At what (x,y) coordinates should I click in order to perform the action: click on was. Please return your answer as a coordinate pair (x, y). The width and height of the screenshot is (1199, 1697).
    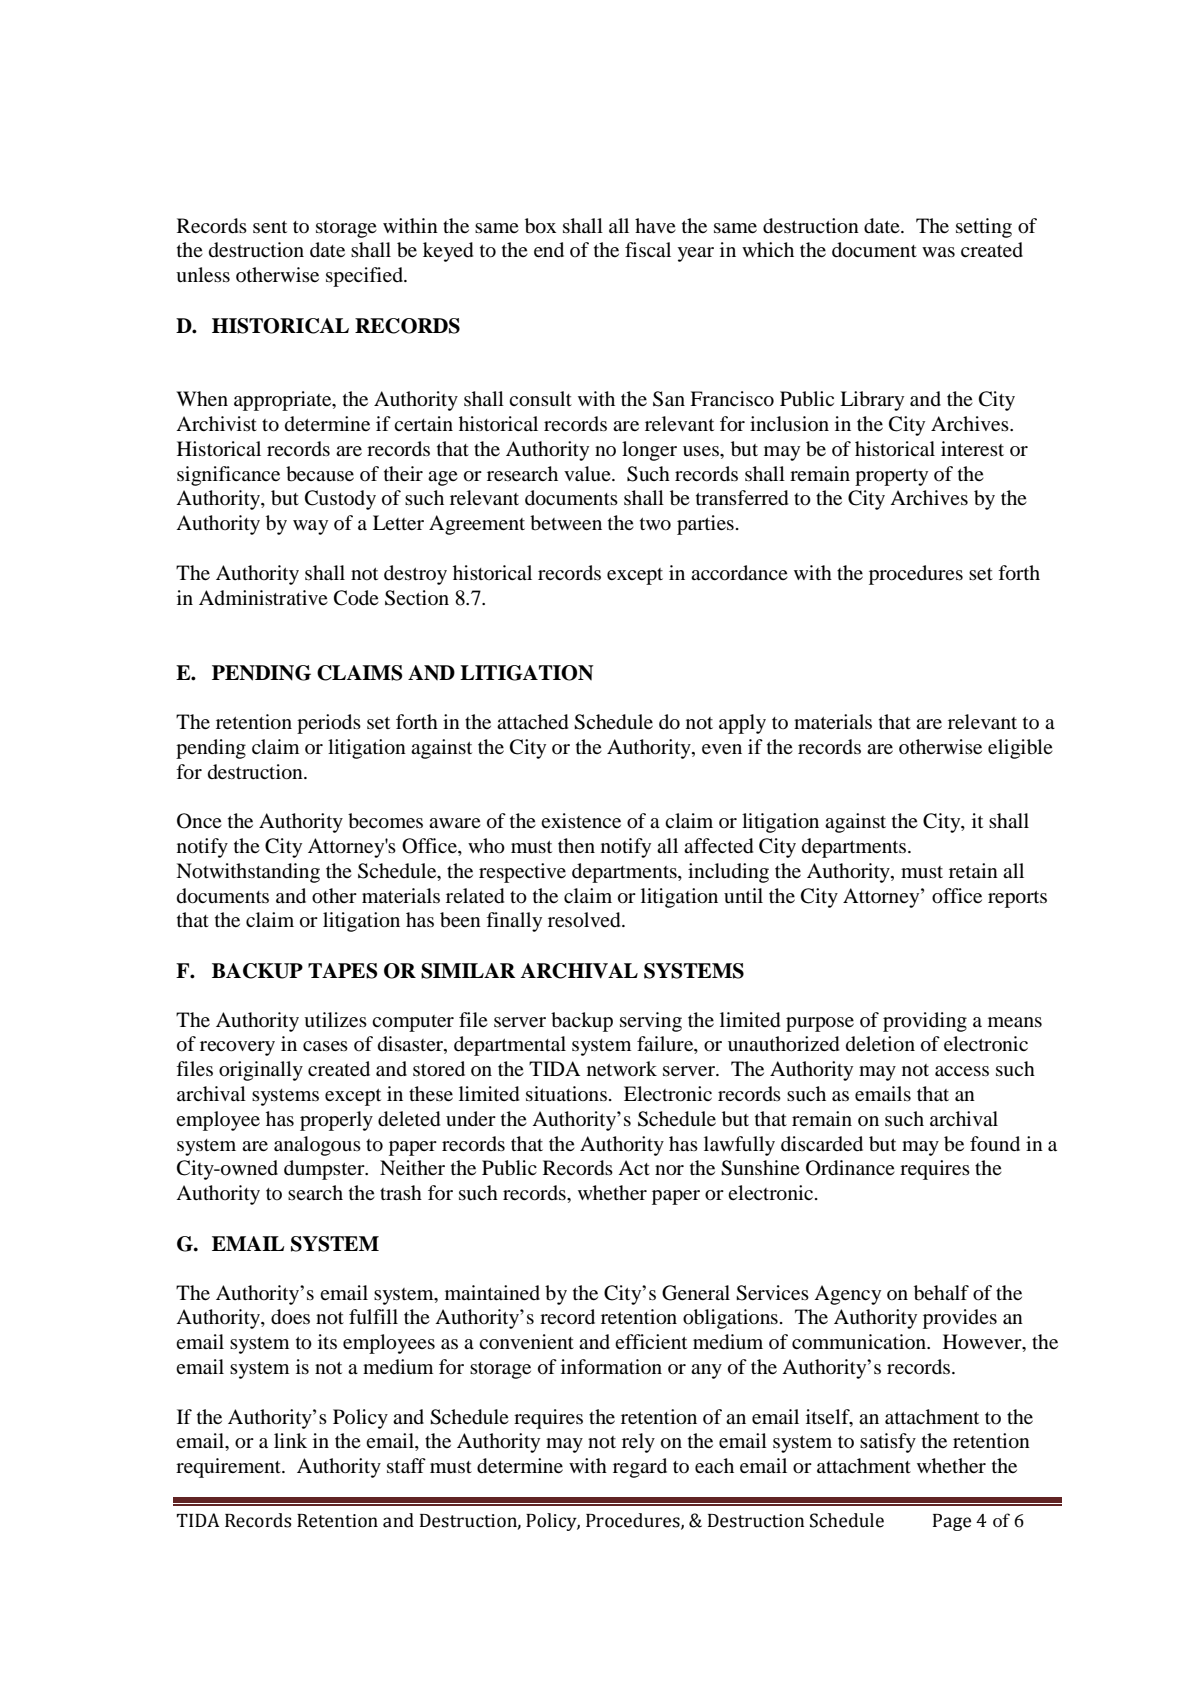
    Looking at the image, I should click on (938, 252).
